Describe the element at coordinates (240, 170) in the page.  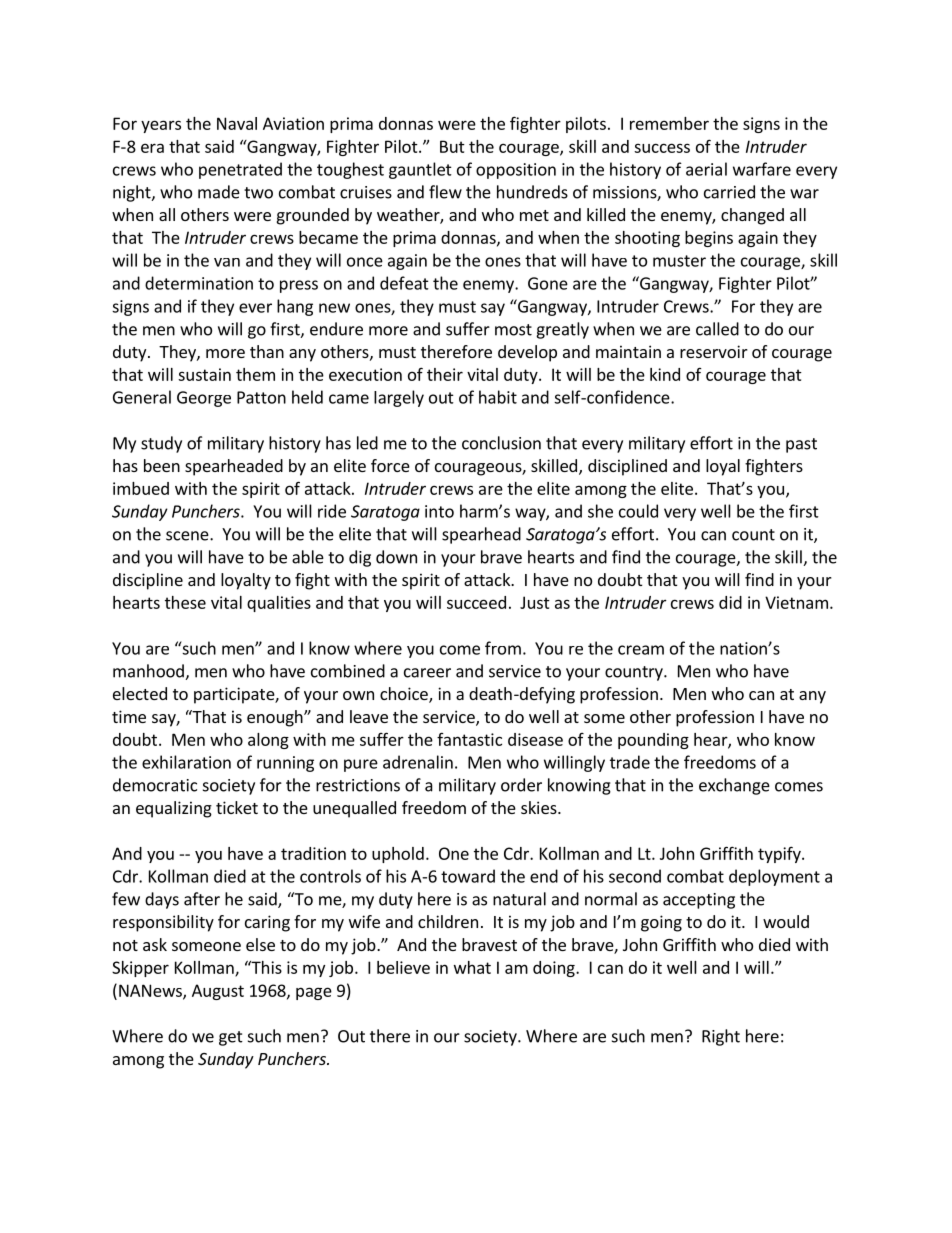
I see `penetrated` at that location.
